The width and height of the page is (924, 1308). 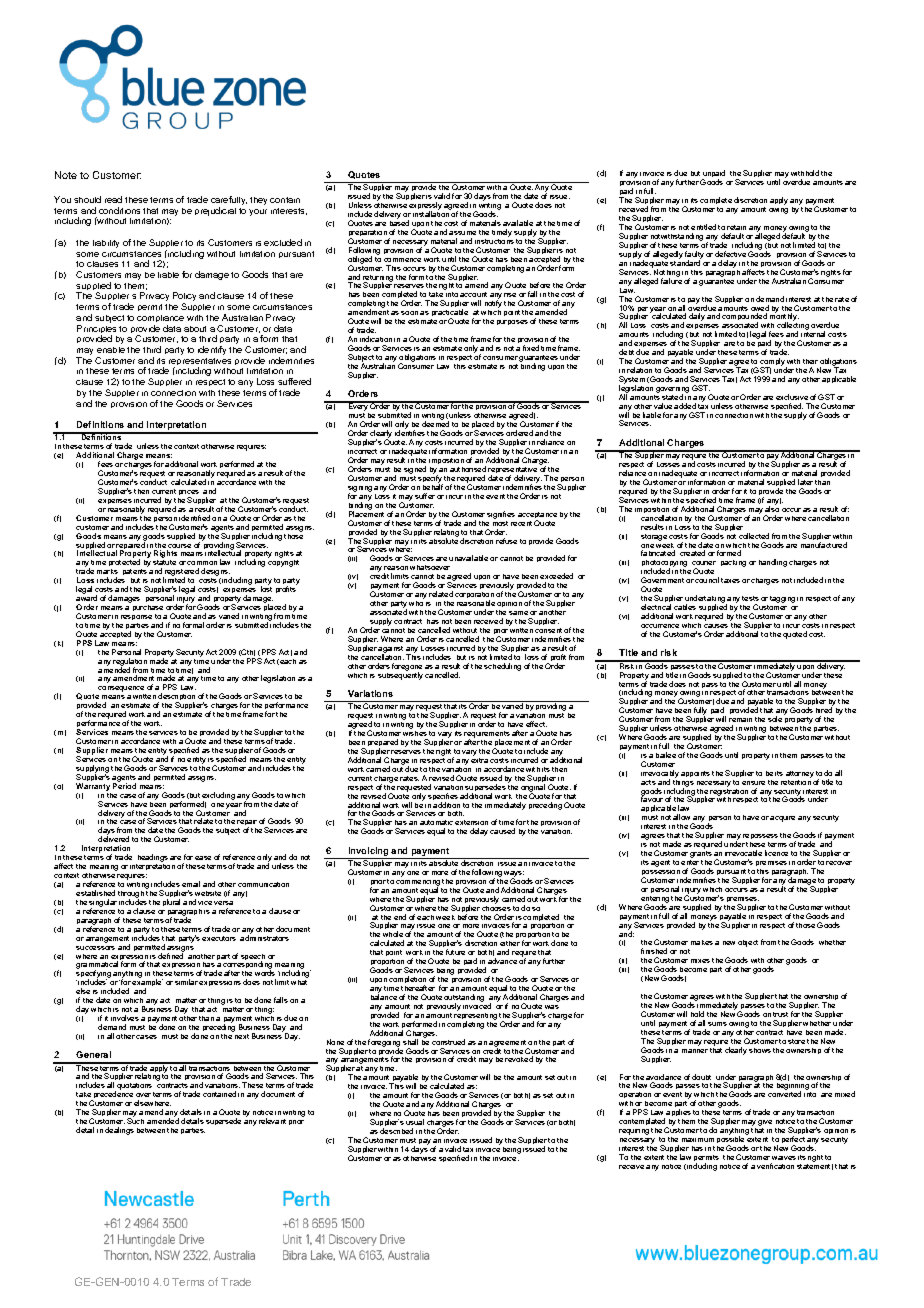 What do you see at coordinates (119, 210) in the page?
I see `conditions` at bounding box center [119, 210].
